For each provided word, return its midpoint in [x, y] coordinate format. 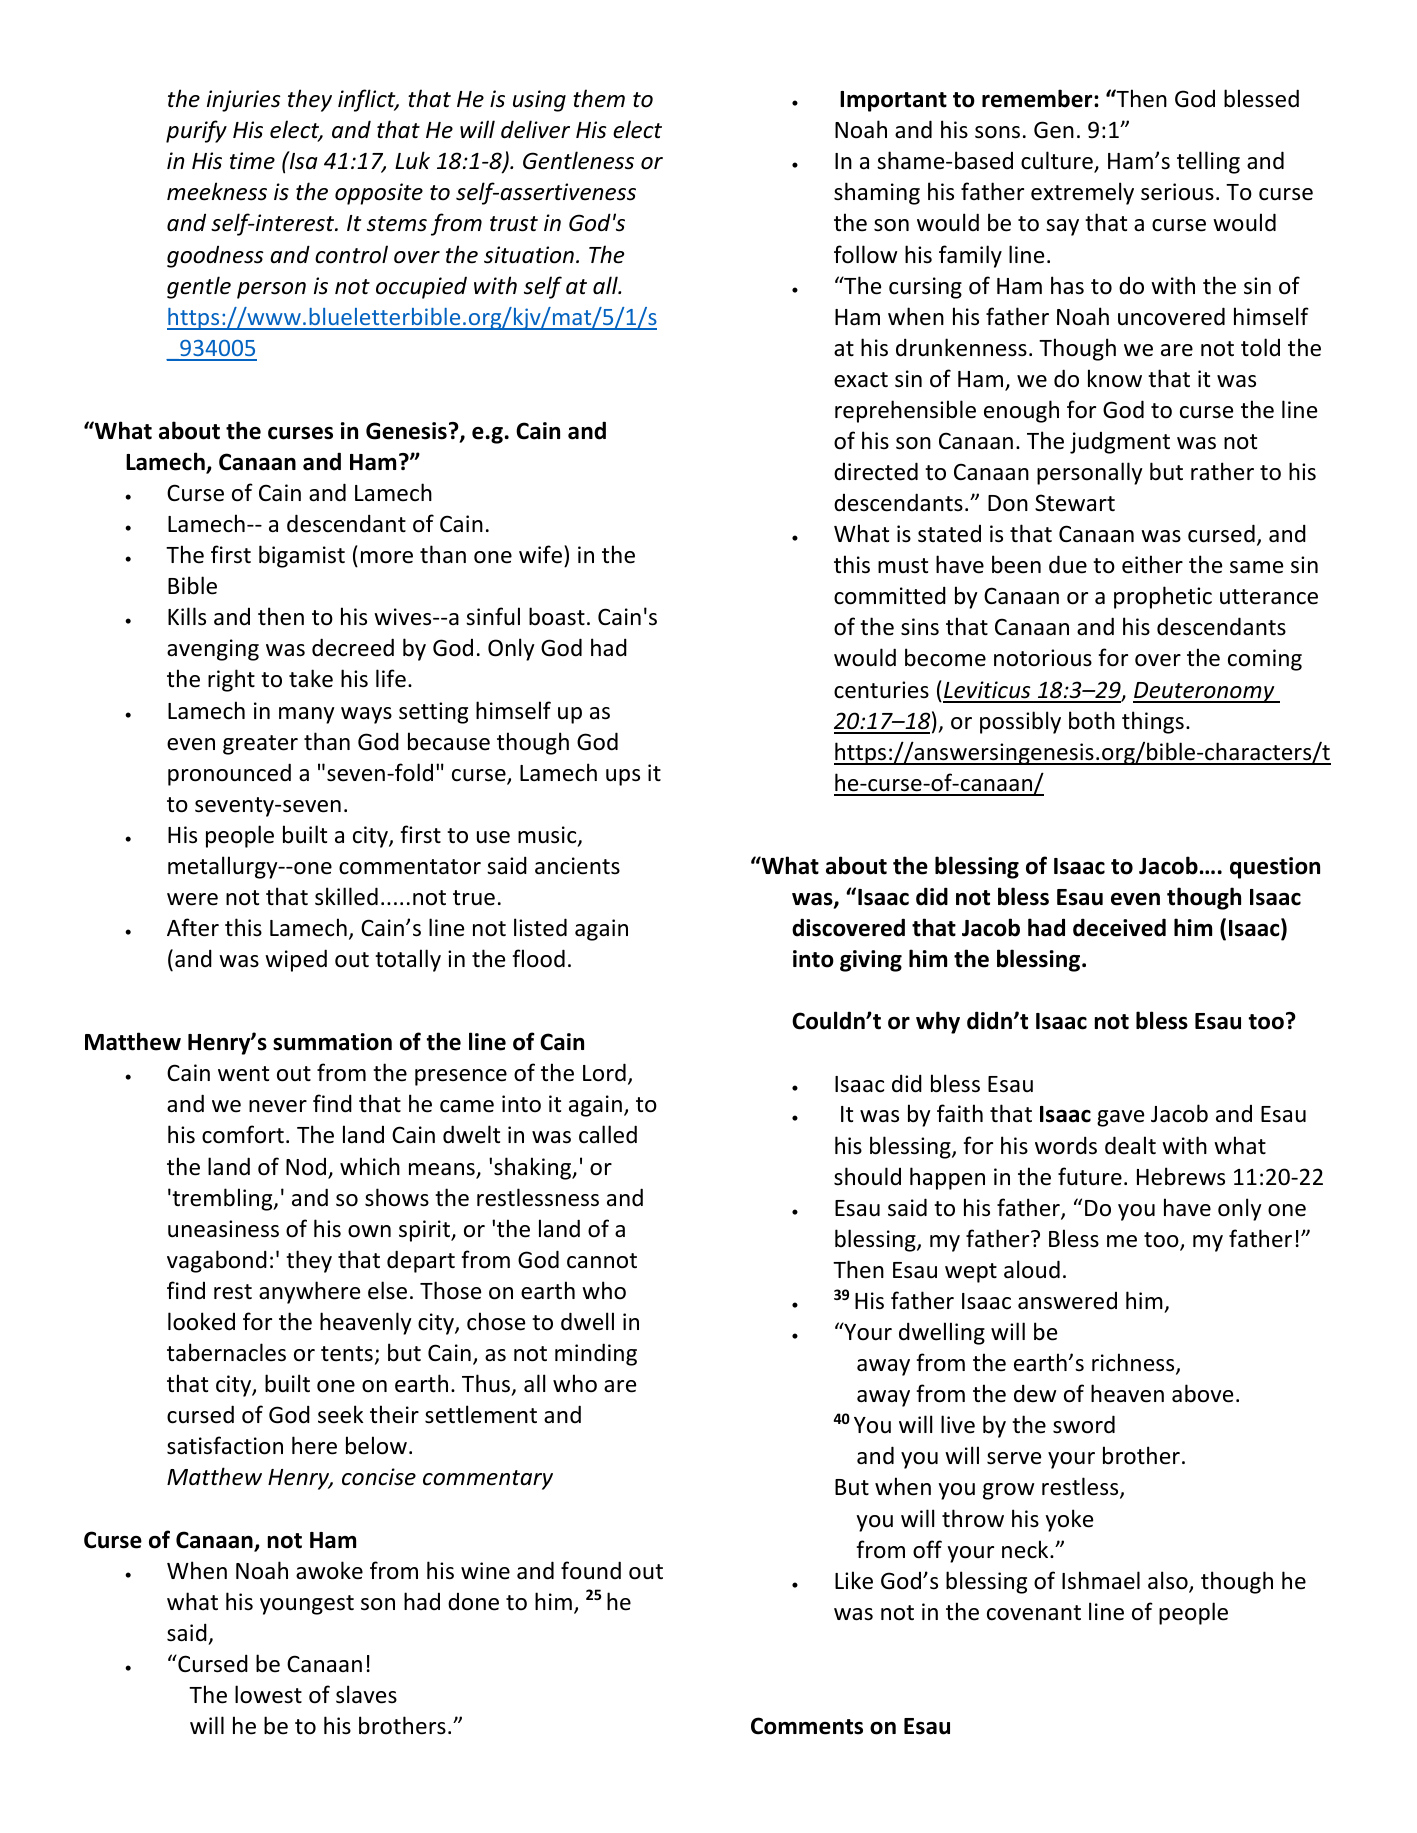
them [599, 98]
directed [876, 471]
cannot [602, 1261]
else [387, 1290]
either [1152, 564]
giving [871, 961]
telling [1208, 162]
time [252, 161]
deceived [1119, 927]
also [1169, 1581]
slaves [366, 1694]
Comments [807, 1726]
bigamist [302, 556]
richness [1134, 1363]
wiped [296, 960]
